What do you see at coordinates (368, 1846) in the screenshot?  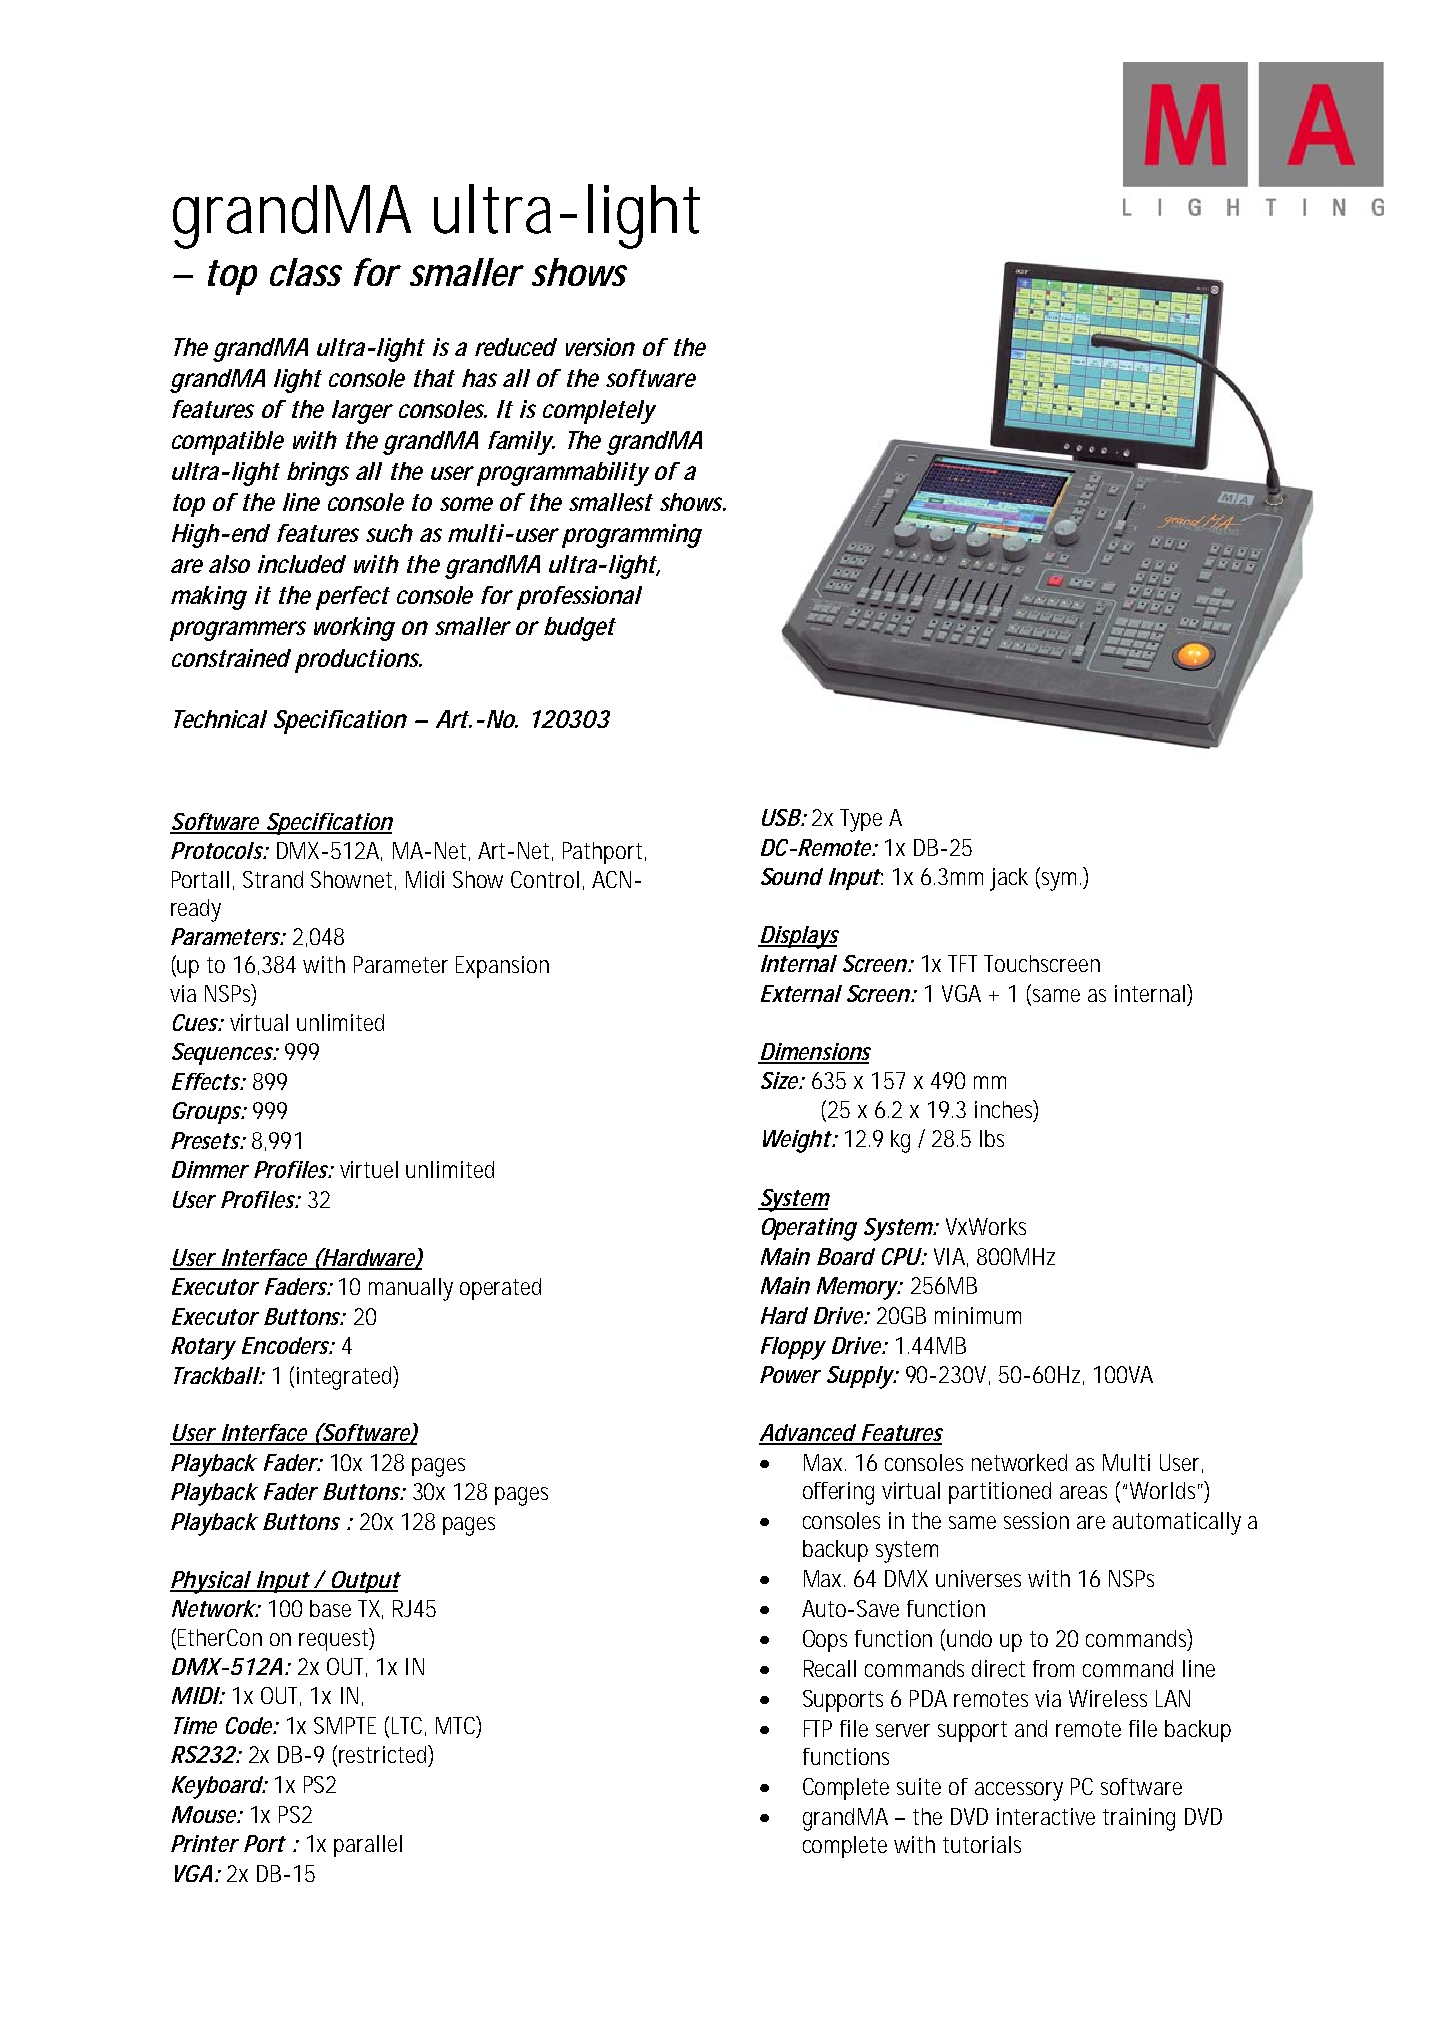 I see `parallel` at bounding box center [368, 1846].
